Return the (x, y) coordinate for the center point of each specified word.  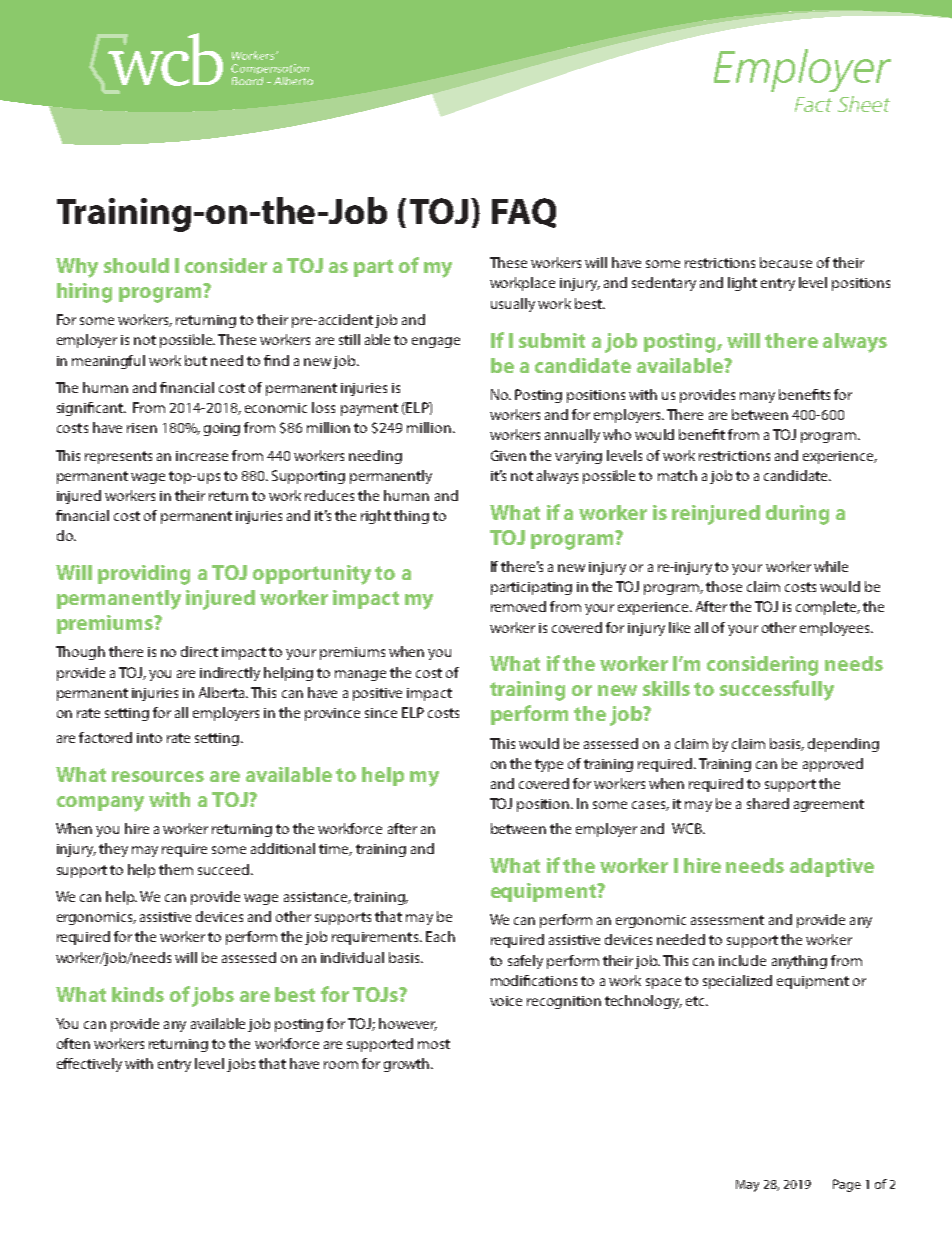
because (786, 262)
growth (408, 1065)
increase (202, 456)
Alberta (223, 692)
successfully (777, 690)
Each (440, 936)
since (381, 713)
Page (847, 1185)
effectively (89, 1065)
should (136, 265)
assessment (727, 920)
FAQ (524, 213)
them (176, 869)
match (677, 475)
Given (508, 455)
